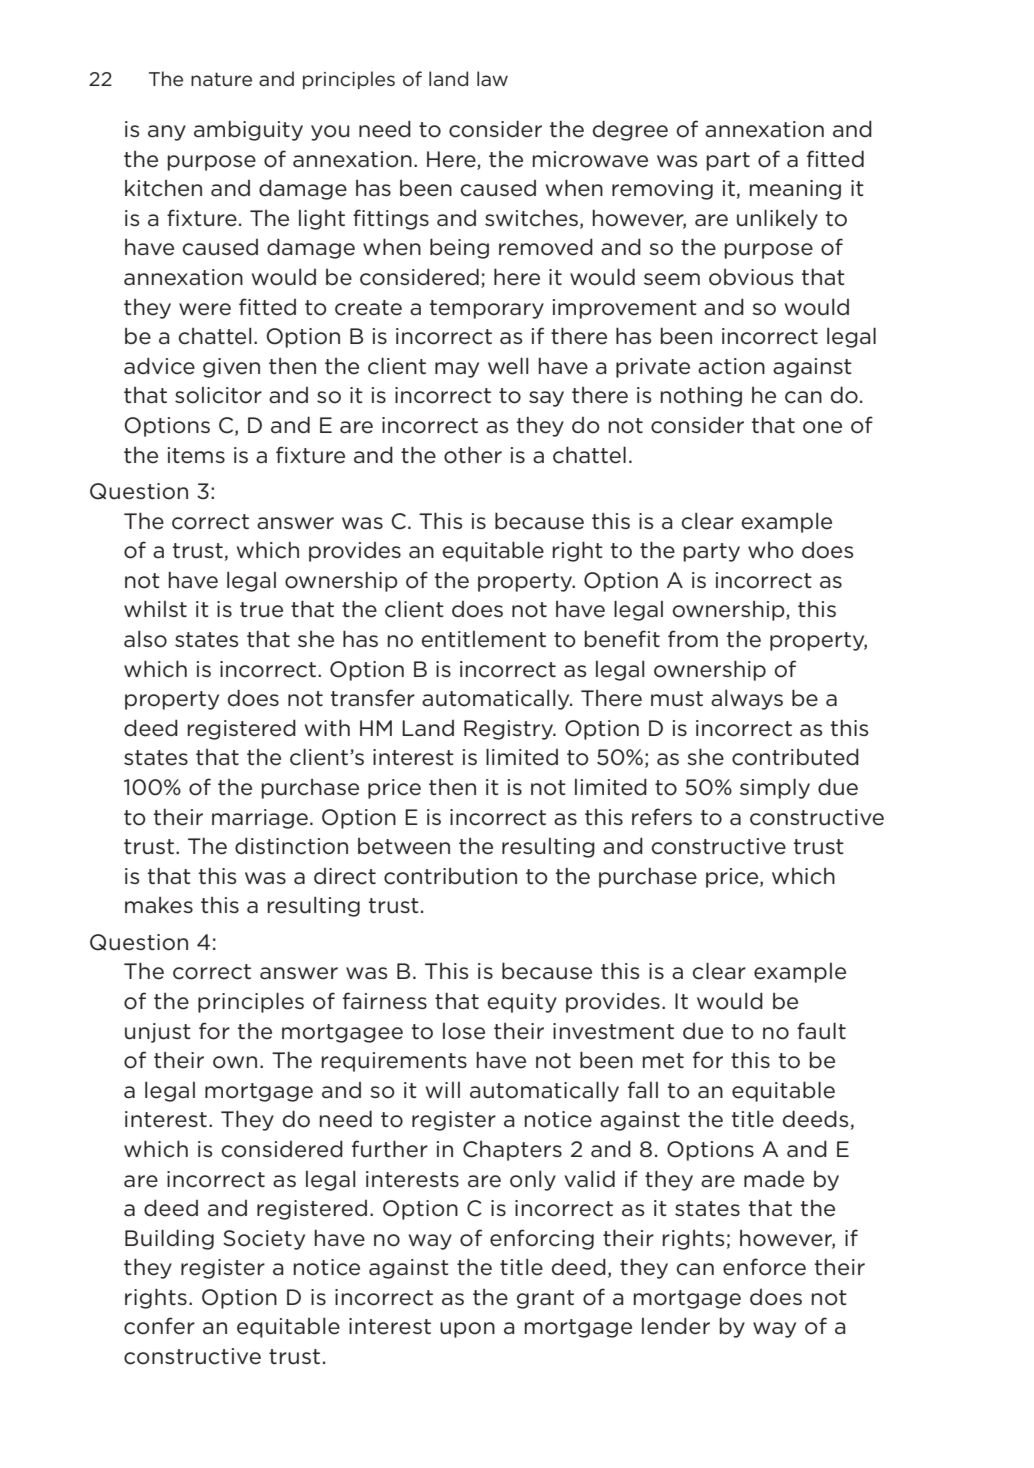 The width and height of the image is (1034, 1468). I want to click on items, so click(196, 455).
